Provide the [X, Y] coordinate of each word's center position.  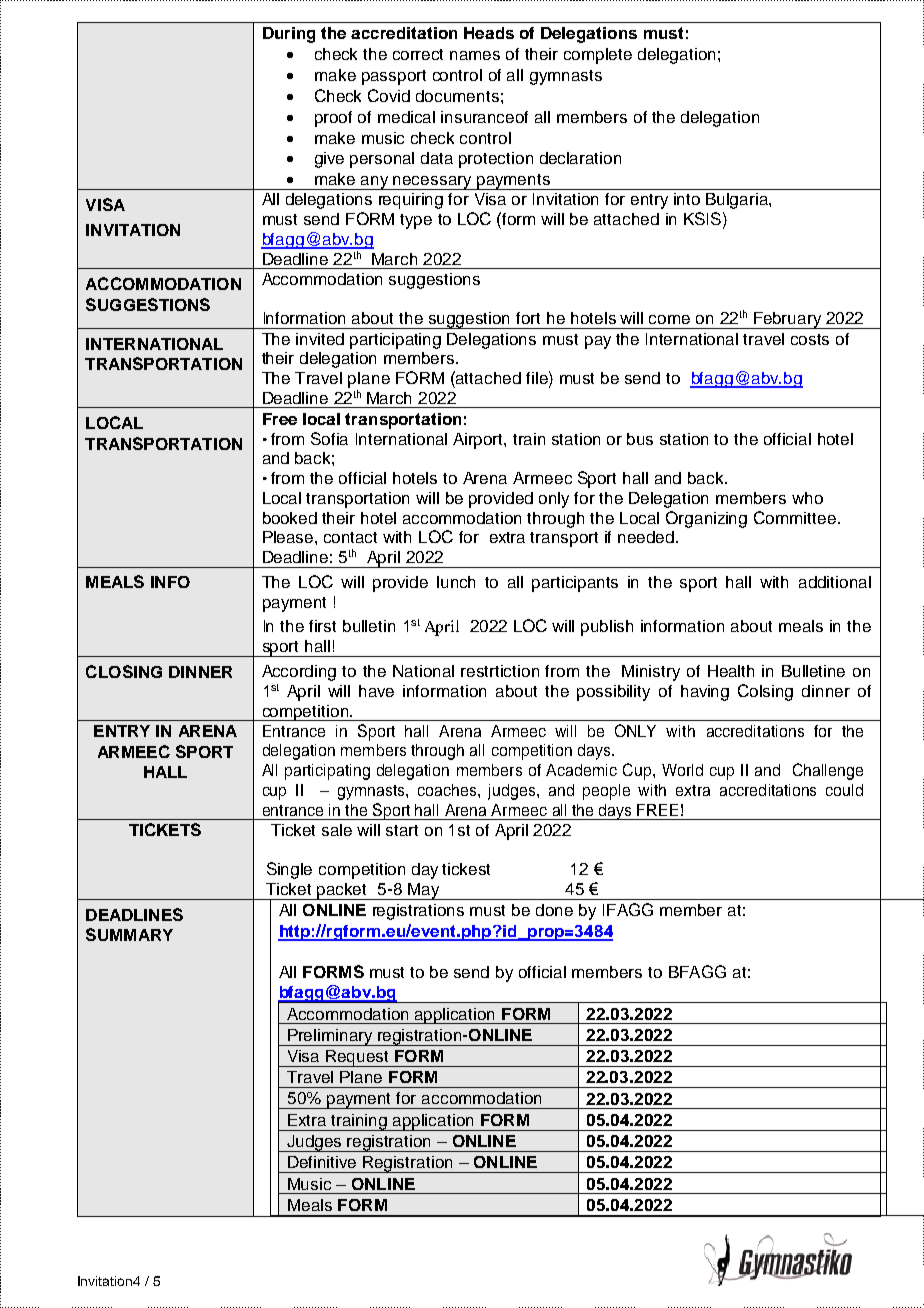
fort [528, 318]
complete [598, 56]
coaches [448, 790]
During [289, 35]
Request [357, 1058]
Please [288, 537]
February [787, 320]
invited [320, 339]
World [682, 770]
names [475, 55]
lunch [456, 582]
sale [337, 830]
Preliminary [330, 1037]
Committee [795, 517]
